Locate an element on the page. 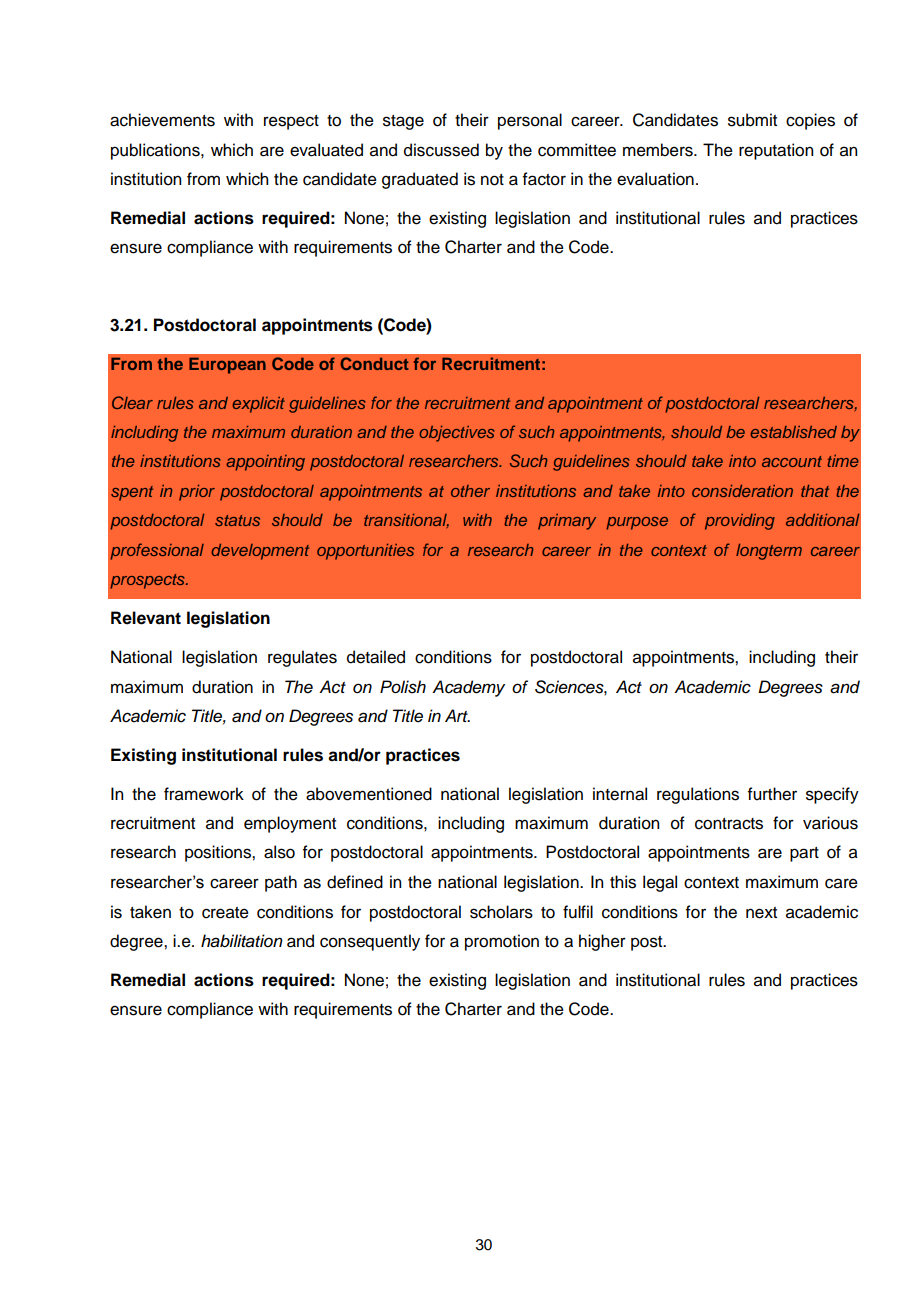 The width and height of the document is (924, 1308). scholars is located at coordinates (501, 912).
